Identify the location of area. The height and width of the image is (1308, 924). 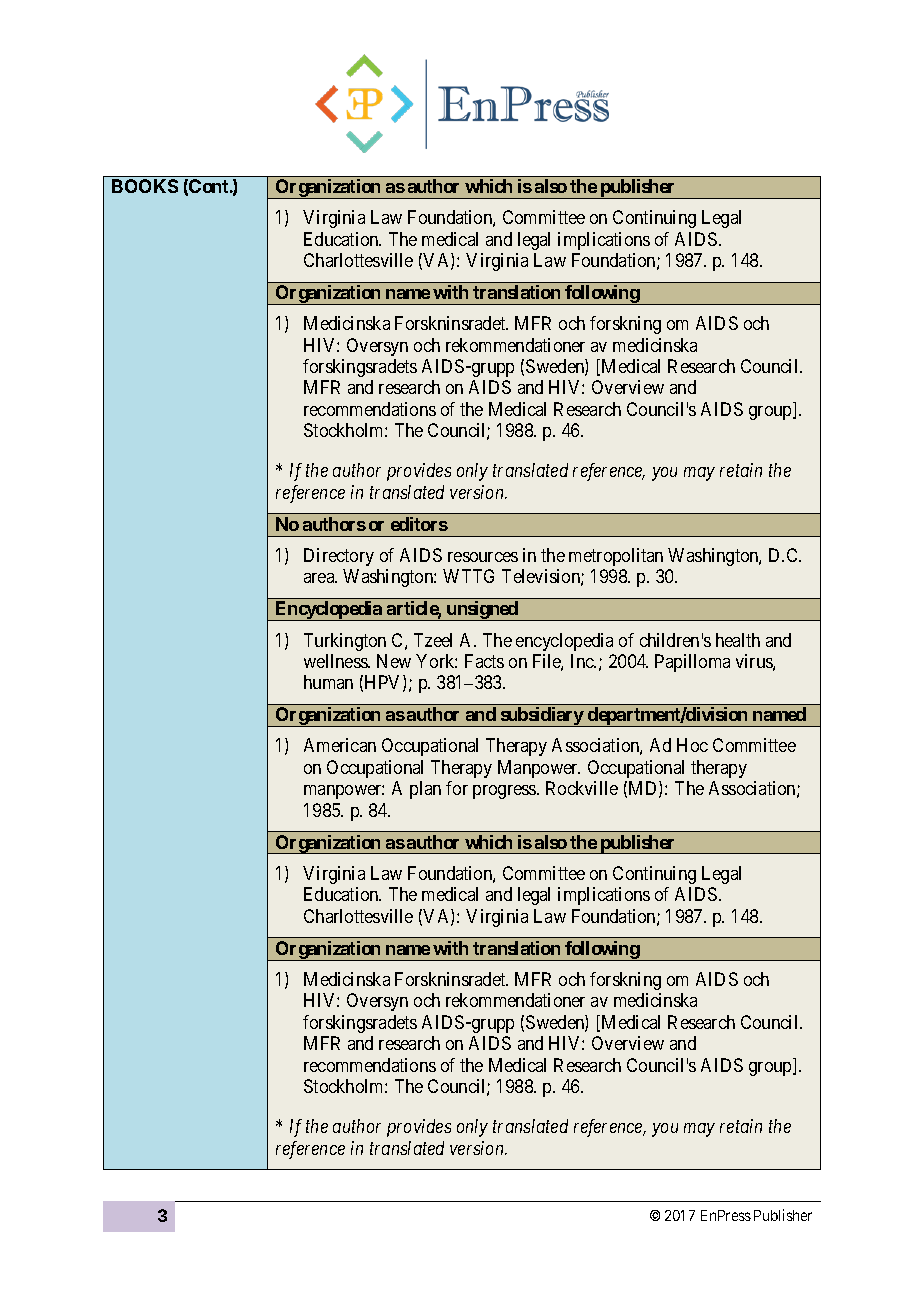
(320, 578).
